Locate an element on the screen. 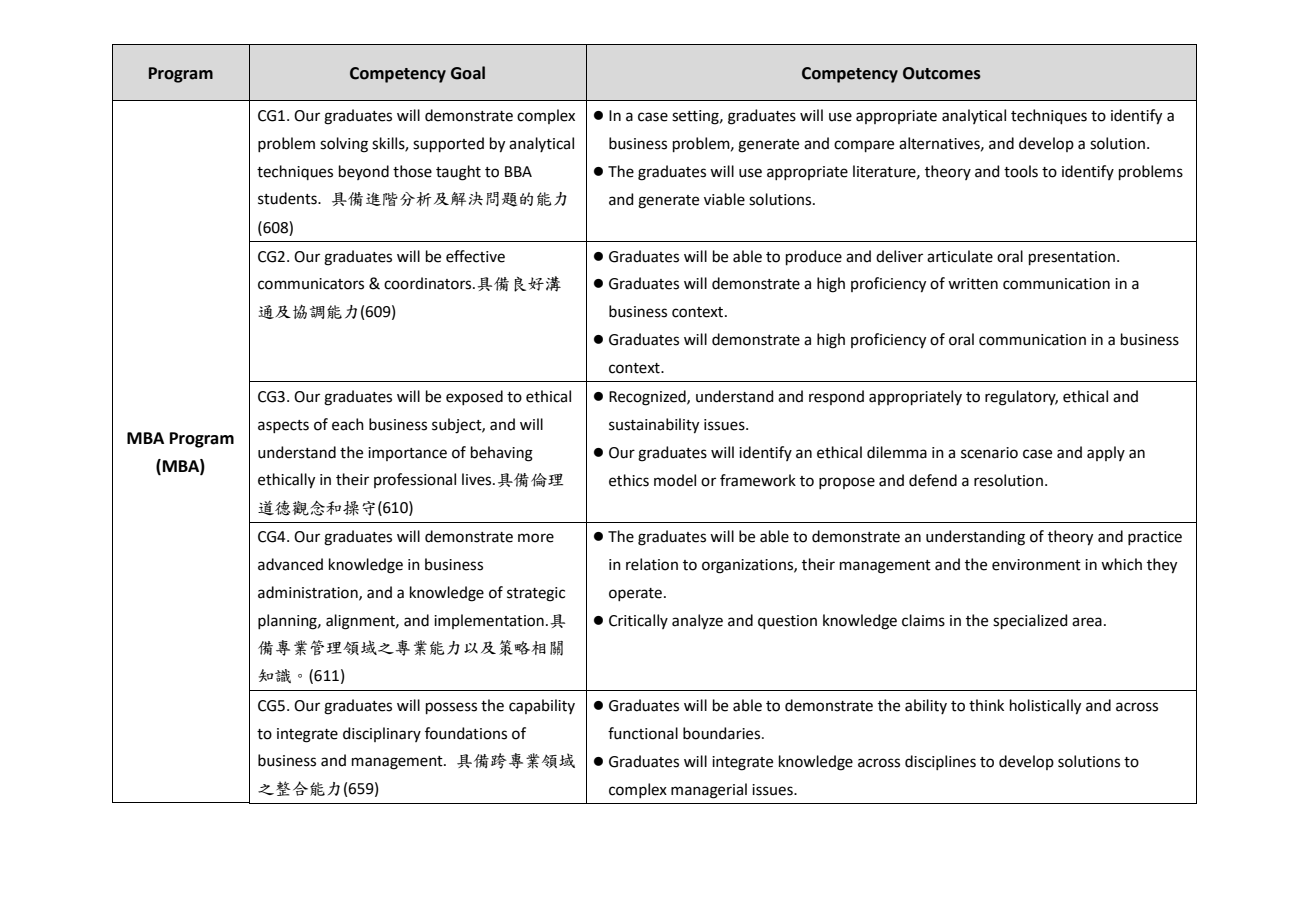 The width and height of the screenshot is (1308, 924). managerial is located at coordinates (709, 791).
